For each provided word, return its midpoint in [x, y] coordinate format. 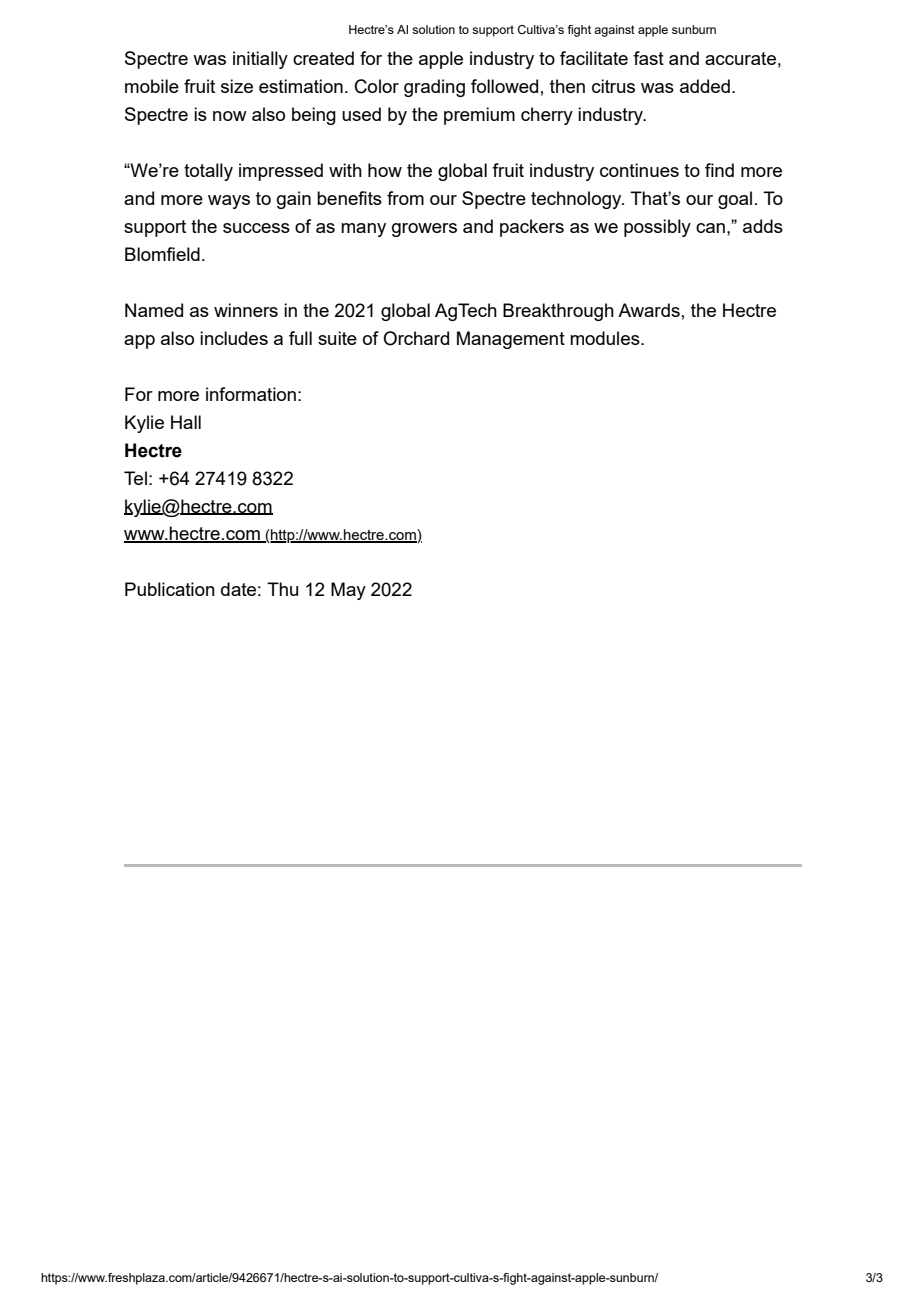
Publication [170, 589]
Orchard [416, 338]
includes [234, 338]
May [348, 591]
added [705, 86]
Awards [649, 310]
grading [434, 88]
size [237, 86]
